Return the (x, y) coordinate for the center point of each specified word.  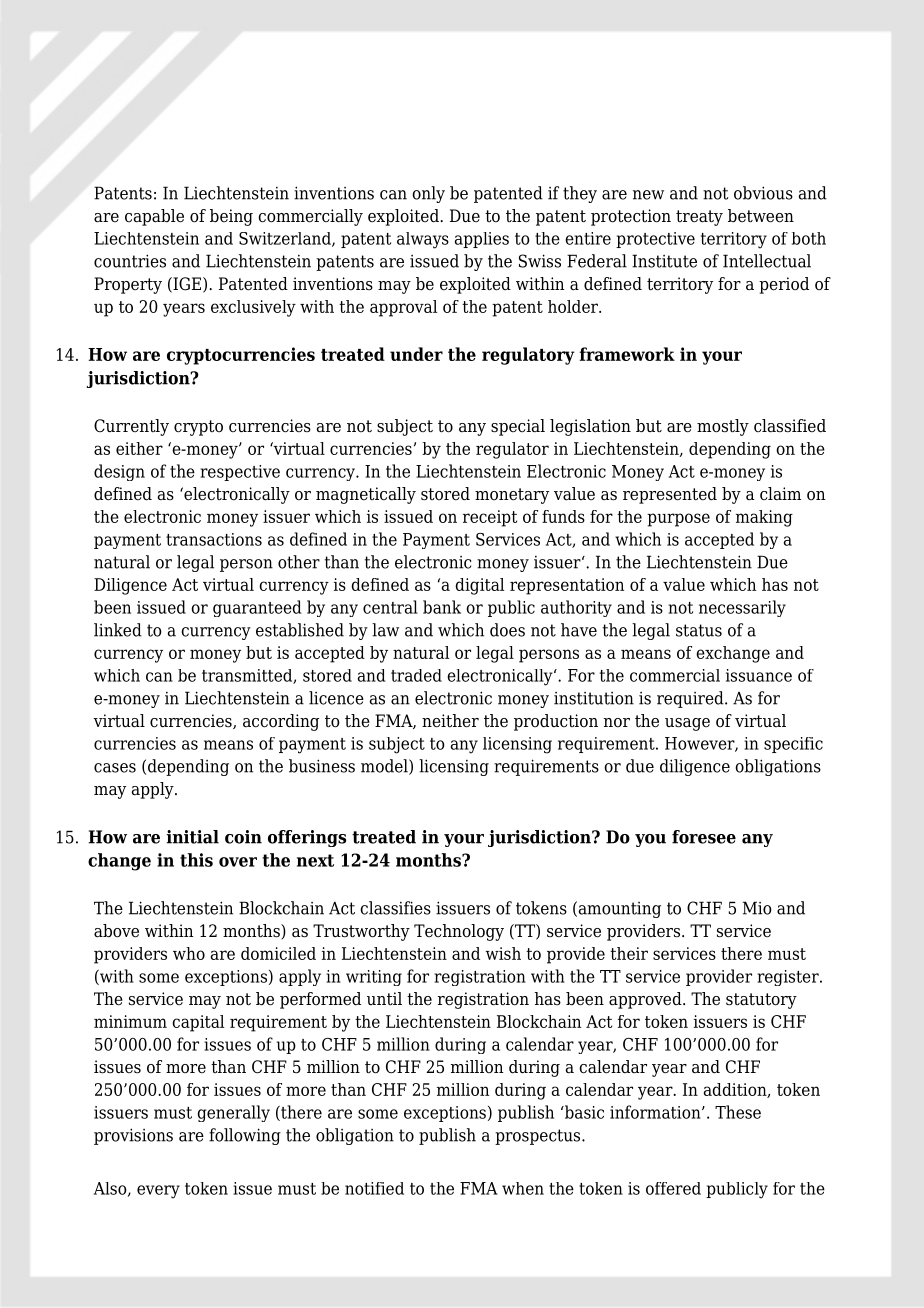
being (231, 217)
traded (416, 675)
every (158, 1192)
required (691, 699)
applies (482, 240)
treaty (699, 218)
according (281, 722)
